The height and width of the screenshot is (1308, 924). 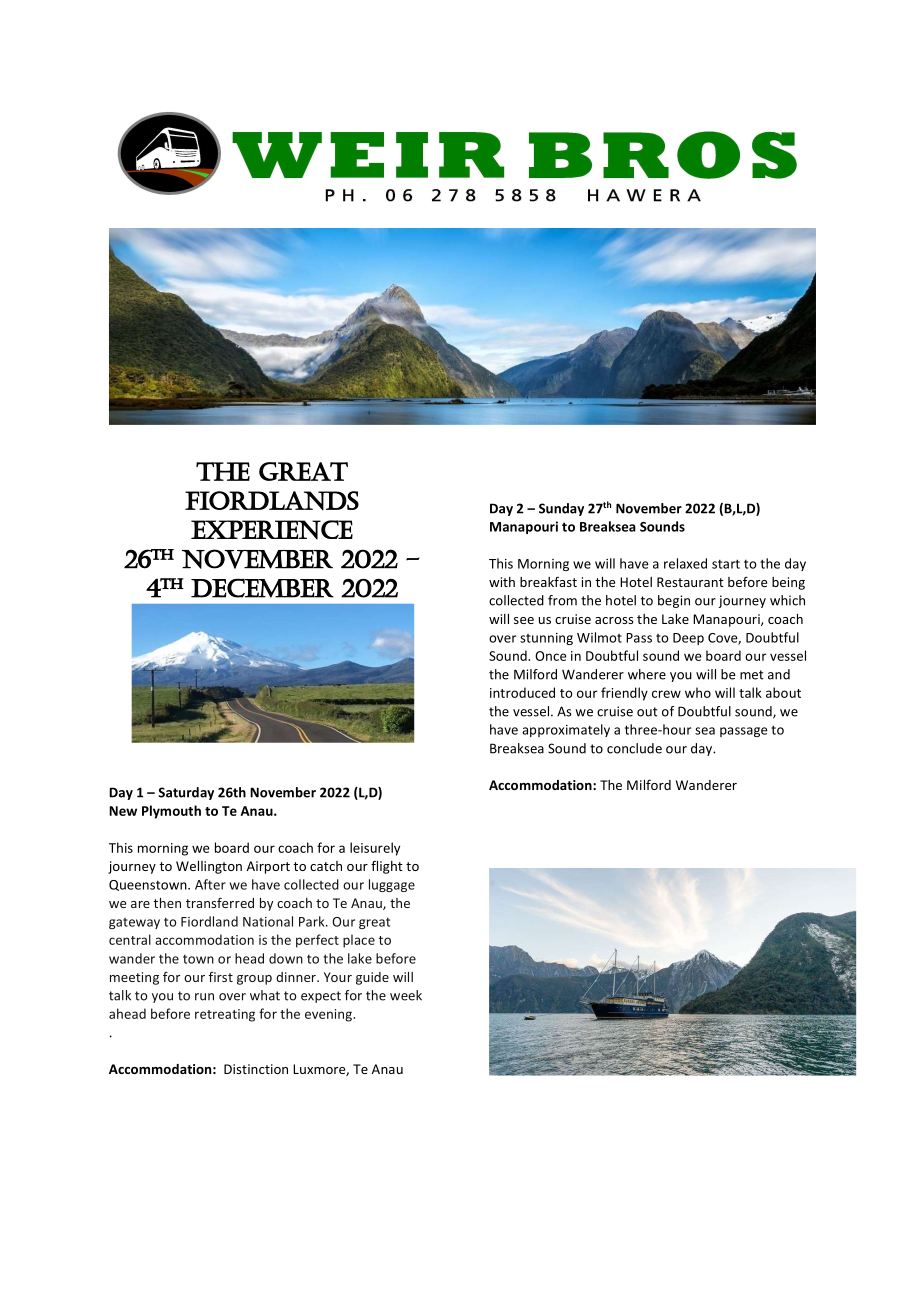 I want to click on week, so click(x=406, y=995).
